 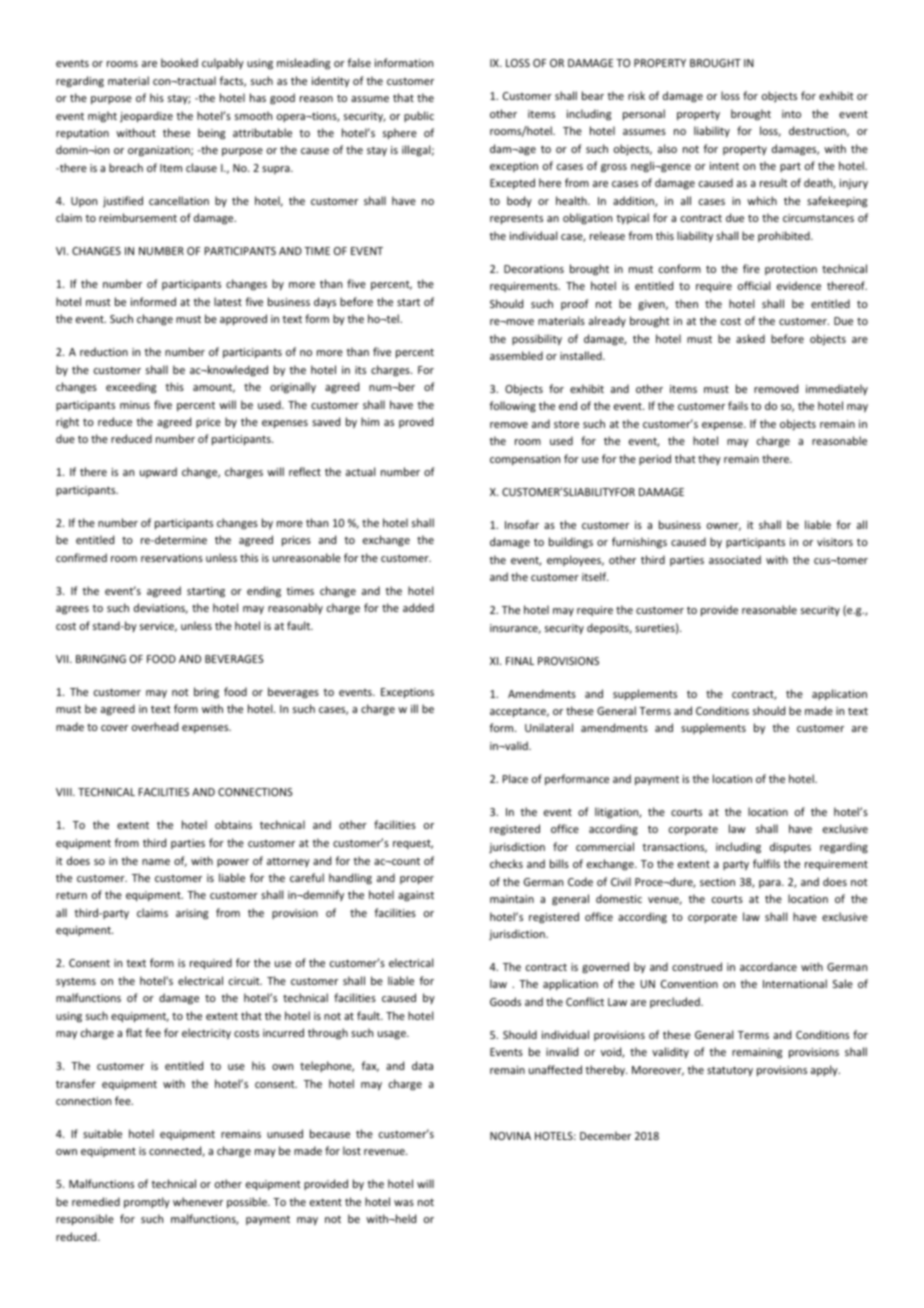 What do you see at coordinates (156, 862) in the page?
I see `name` at bounding box center [156, 862].
